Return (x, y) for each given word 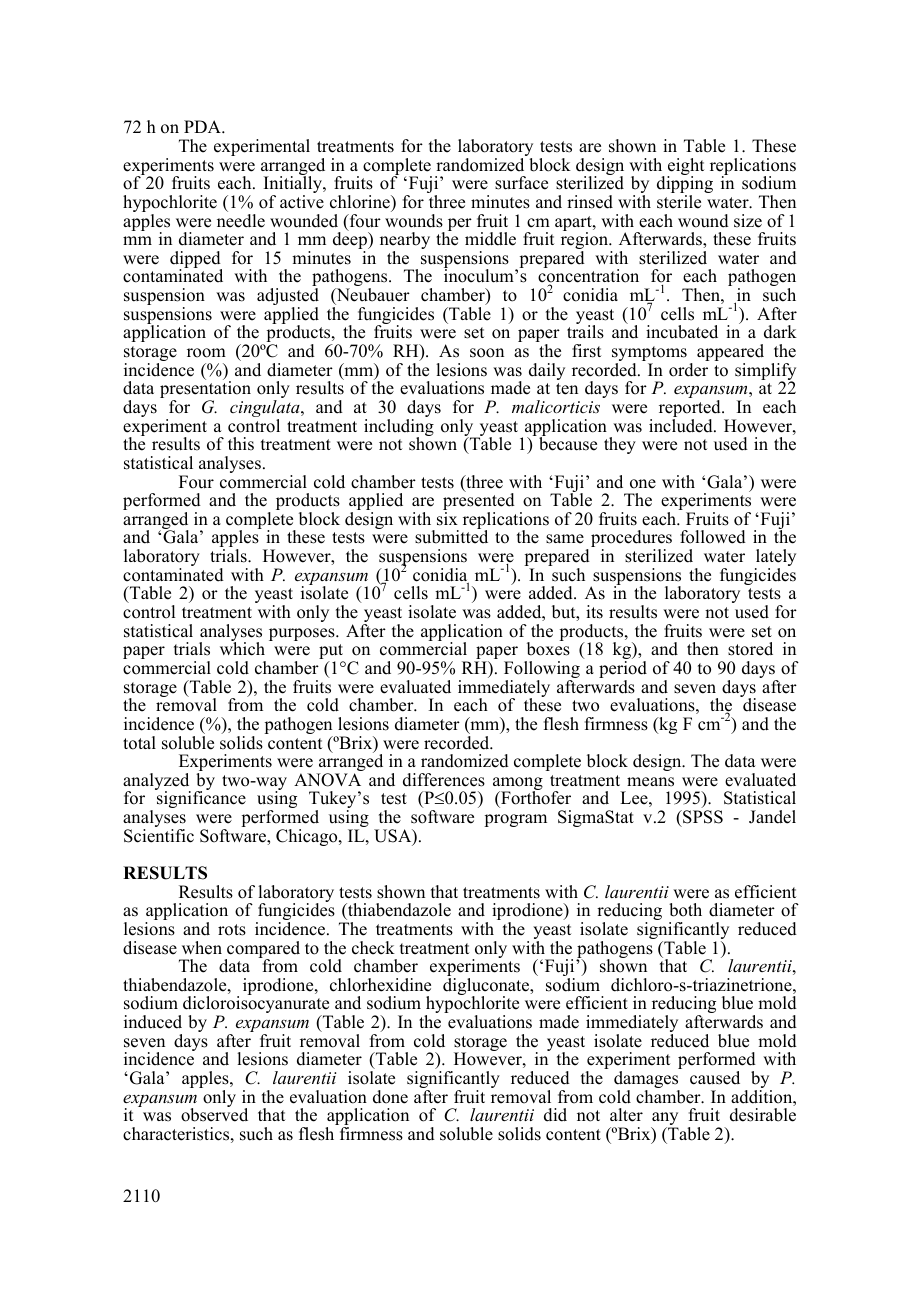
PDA (203, 126)
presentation (205, 390)
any (664, 1120)
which (242, 648)
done (390, 1097)
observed (214, 1114)
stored (750, 649)
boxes (548, 648)
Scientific (159, 836)
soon (487, 353)
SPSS (702, 817)
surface (521, 183)
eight (685, 168)
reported (691, 410)
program (515, 820)
